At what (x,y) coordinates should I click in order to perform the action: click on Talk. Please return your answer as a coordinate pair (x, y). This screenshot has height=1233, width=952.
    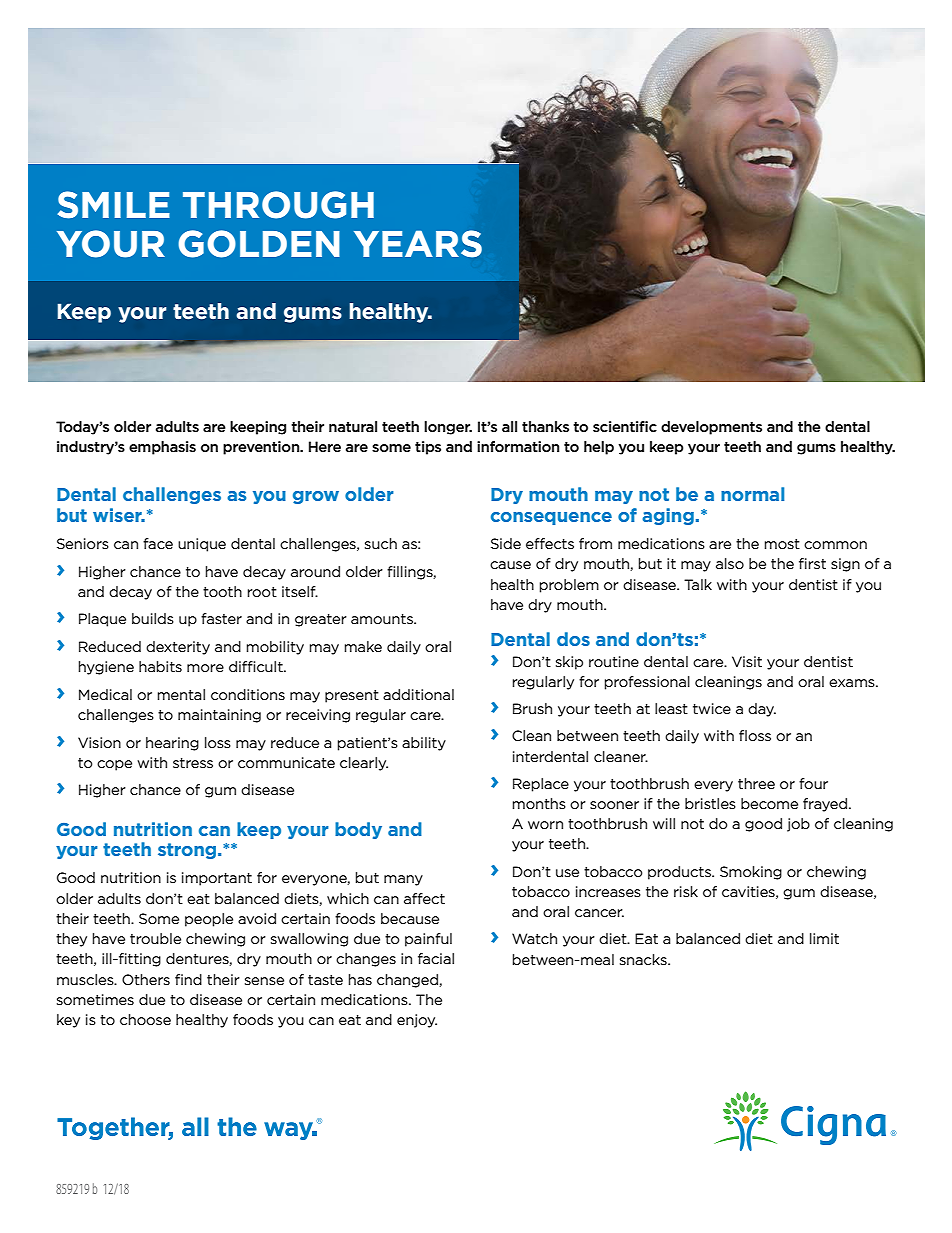
    Looking at the image, I should click on (698, 584).
